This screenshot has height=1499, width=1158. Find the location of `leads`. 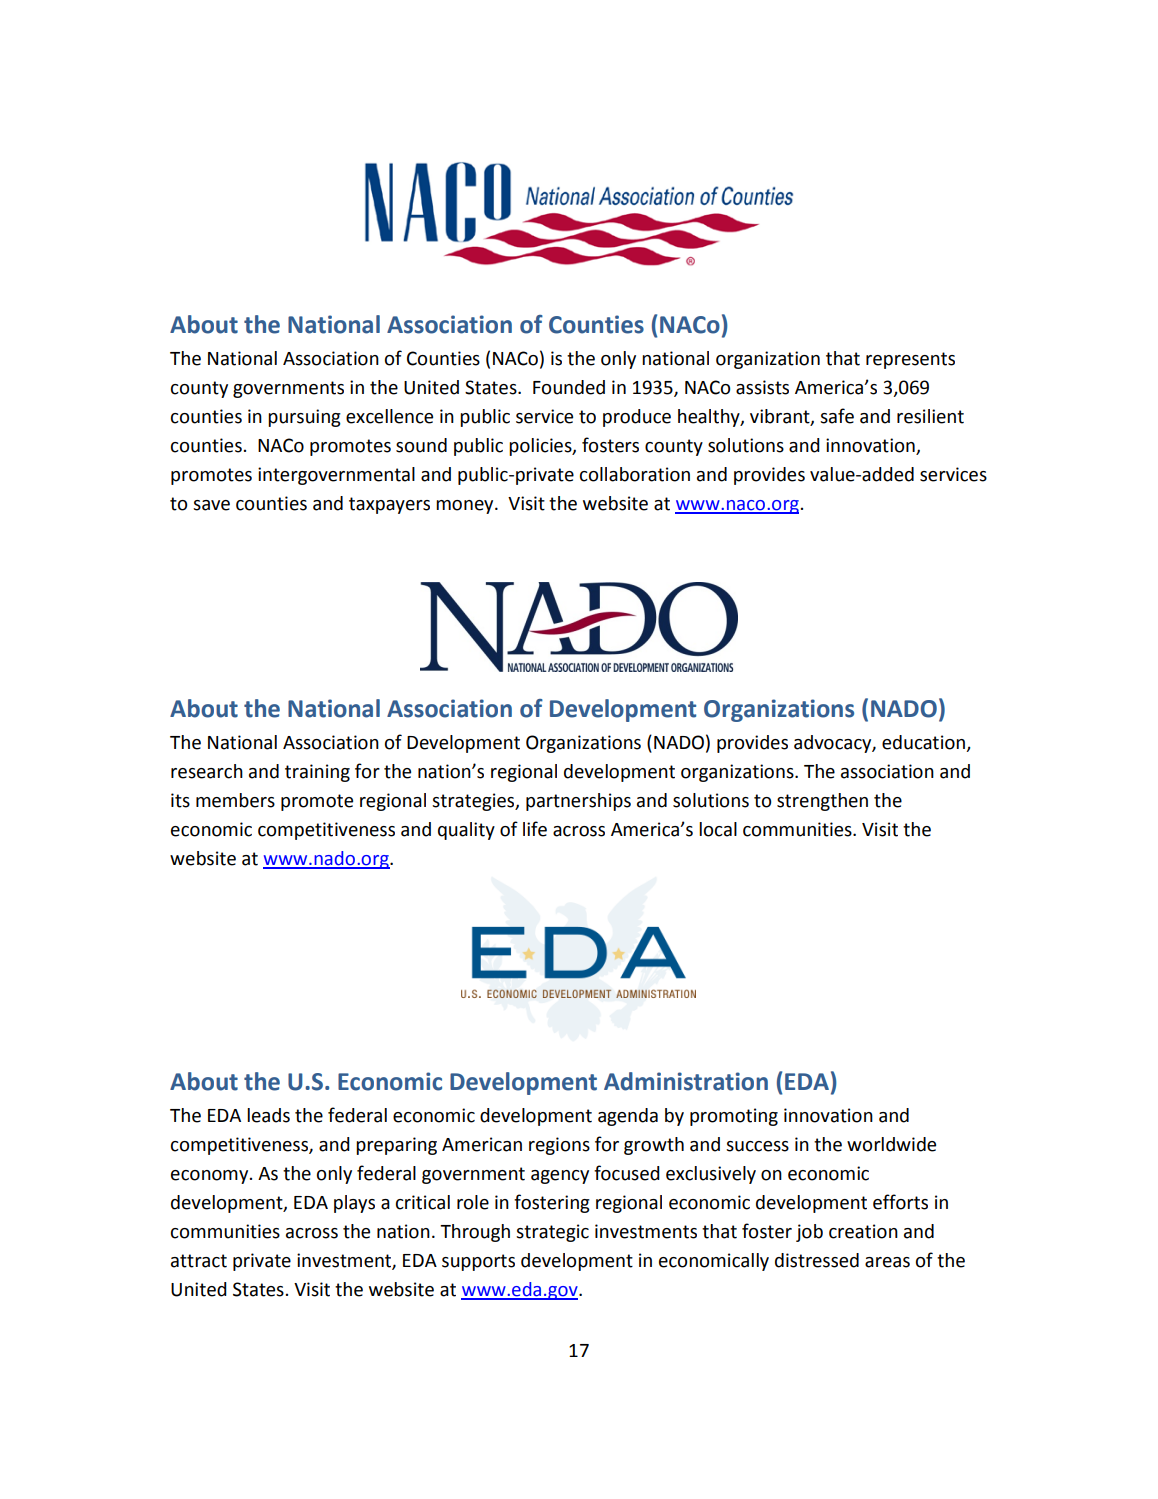

leads is located at coordinates (268, 1115).
